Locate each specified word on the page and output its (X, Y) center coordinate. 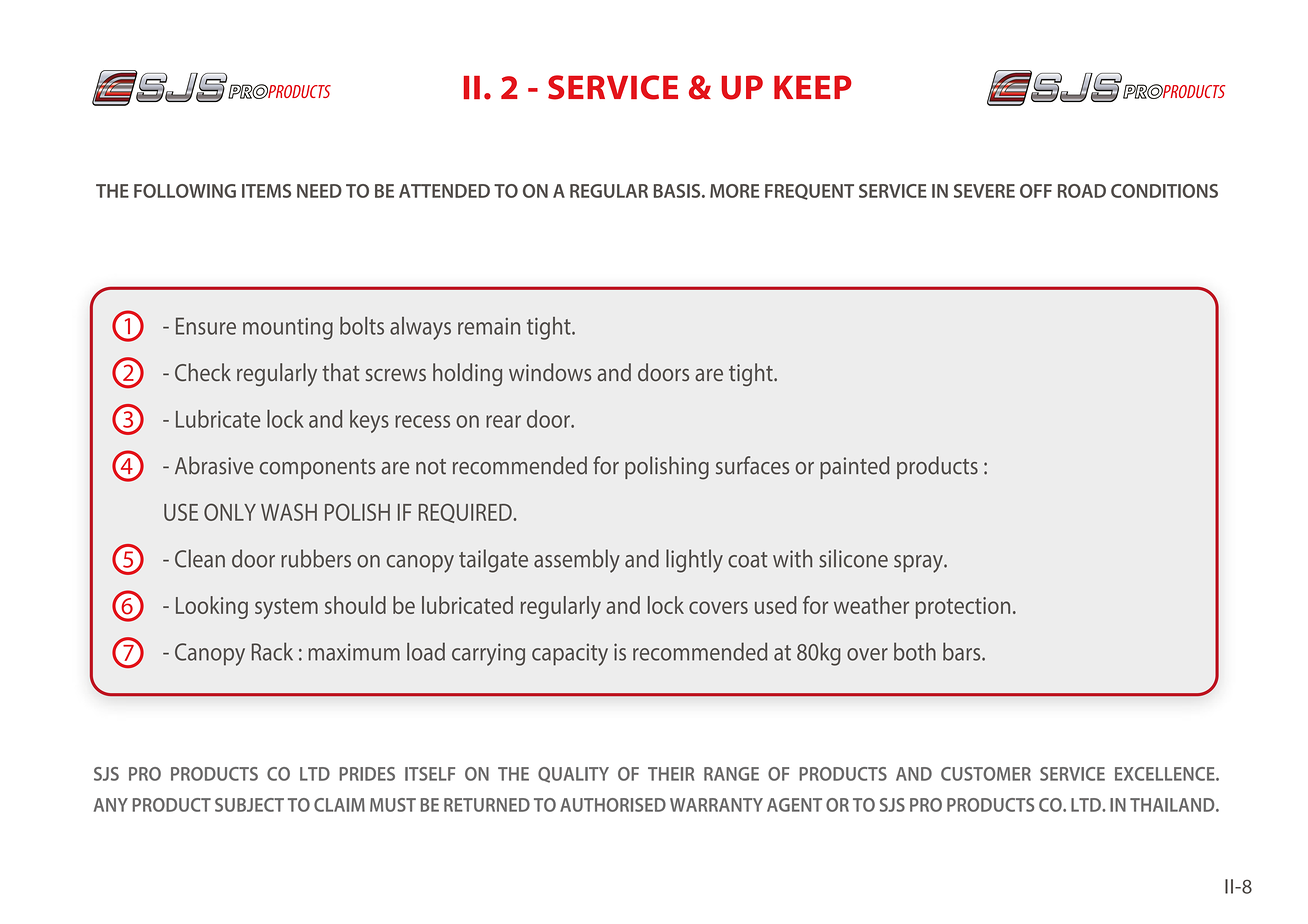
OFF (1036, 191)
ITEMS (266, 191)
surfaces (752, 465)
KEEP (813, 87)
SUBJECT (249, 805)
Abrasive (214, 465)
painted (854, 467)
